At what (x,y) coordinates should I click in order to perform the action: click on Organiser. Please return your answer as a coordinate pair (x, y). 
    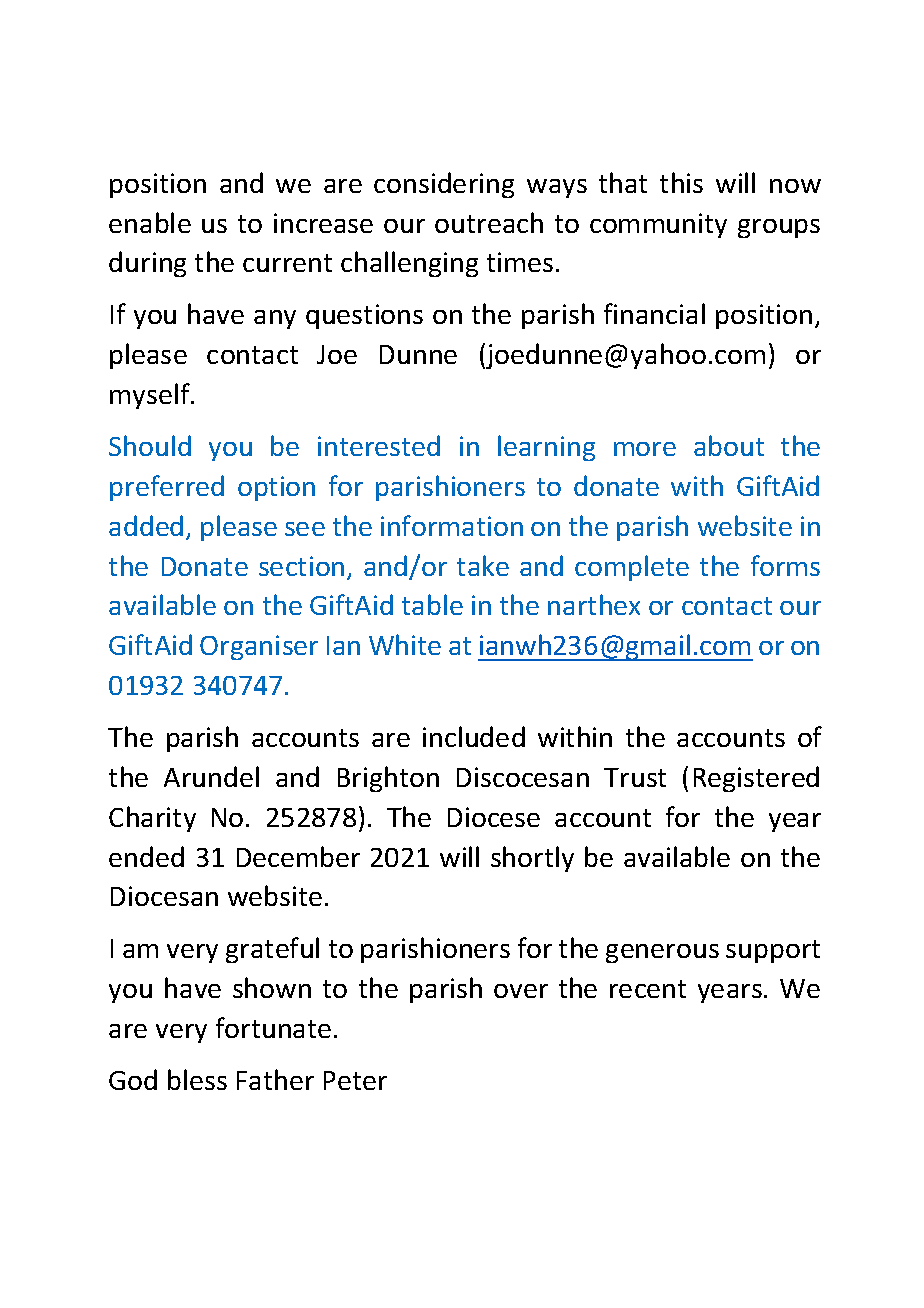
    Looking at the image, I should click on (259, 647).
